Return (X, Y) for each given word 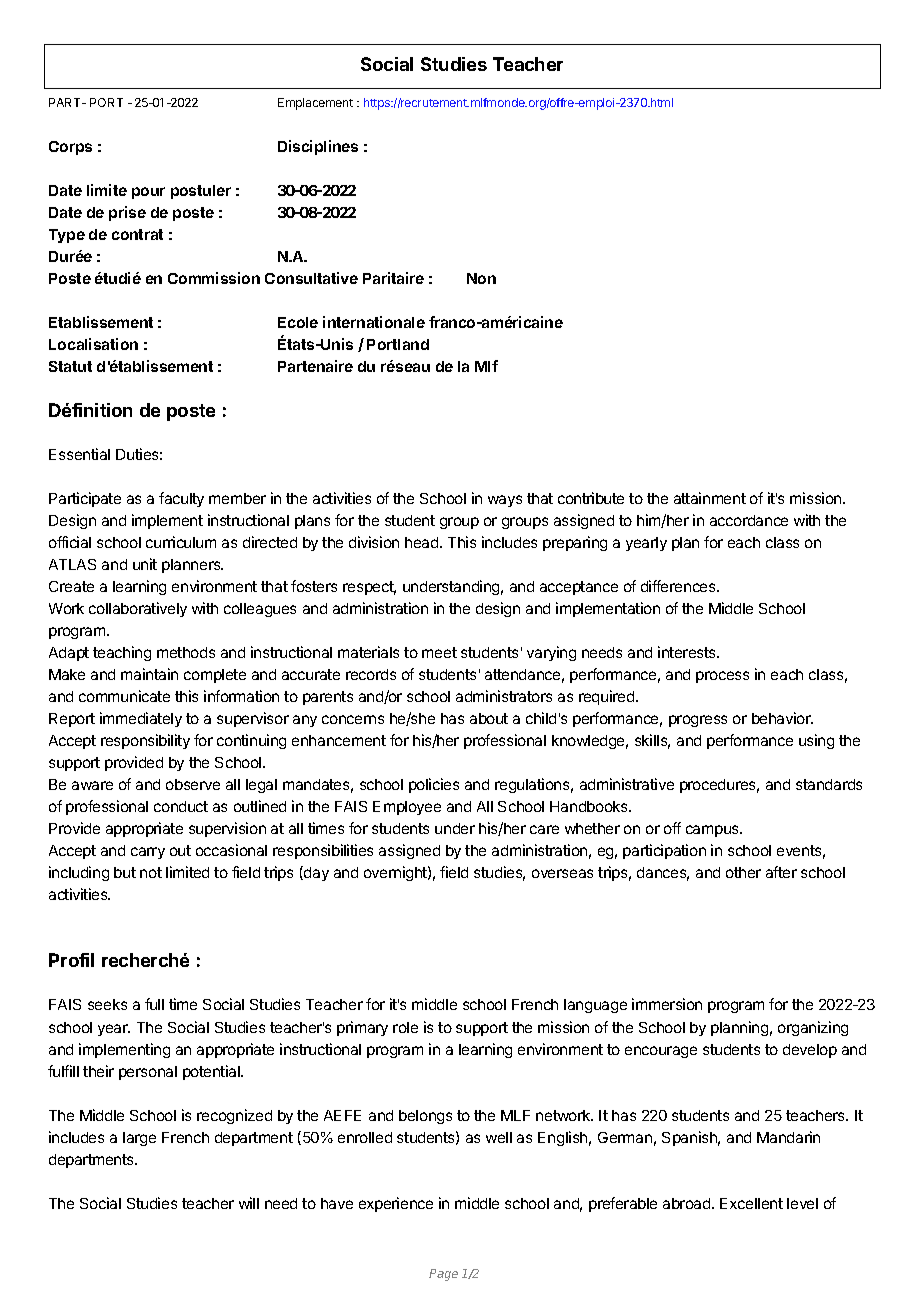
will (249, 1203)
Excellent (751, 1203)
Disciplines (318, 147)
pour (148, 193)
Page (443, 1275)
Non (481, 278)
